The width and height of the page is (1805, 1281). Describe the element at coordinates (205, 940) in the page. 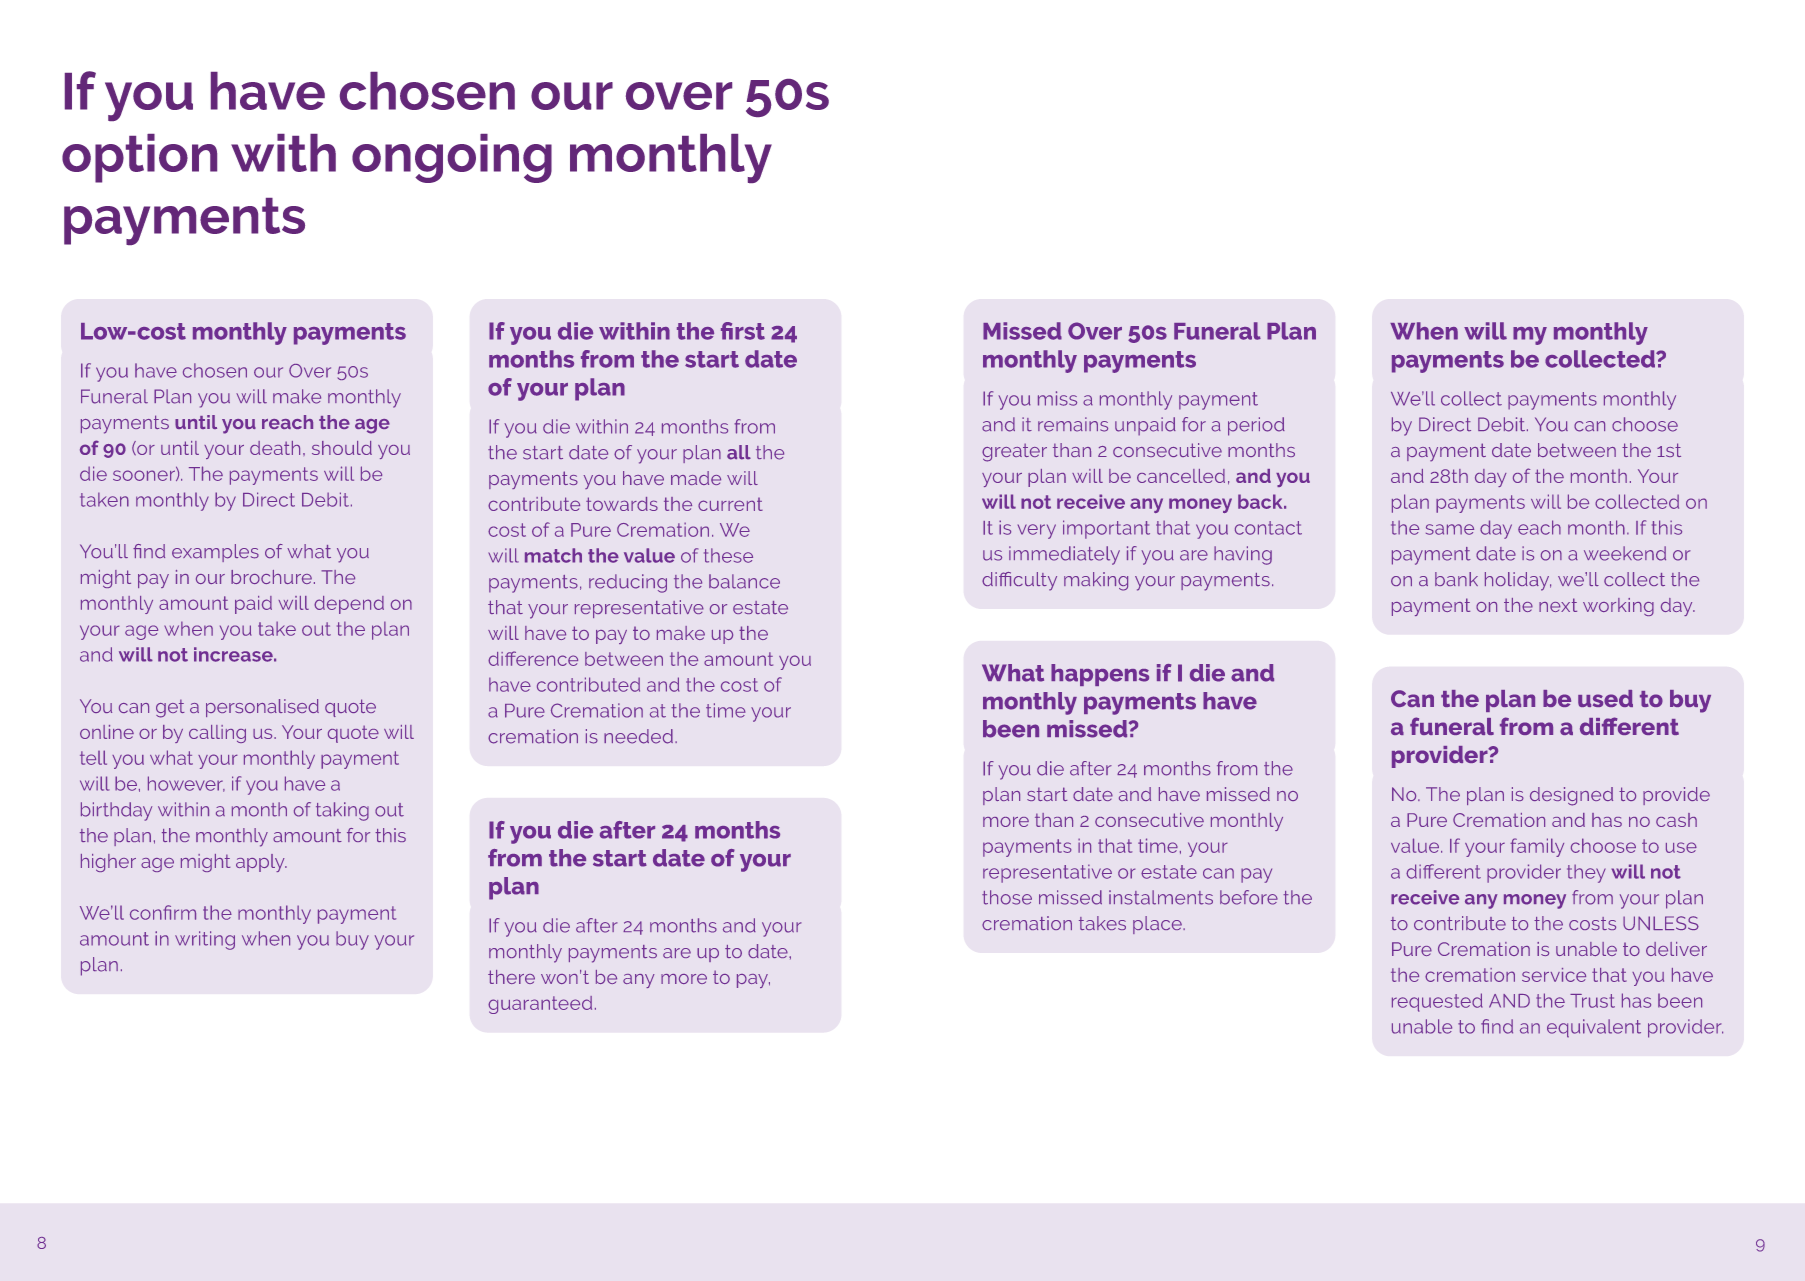

I see `writing` at that location.
